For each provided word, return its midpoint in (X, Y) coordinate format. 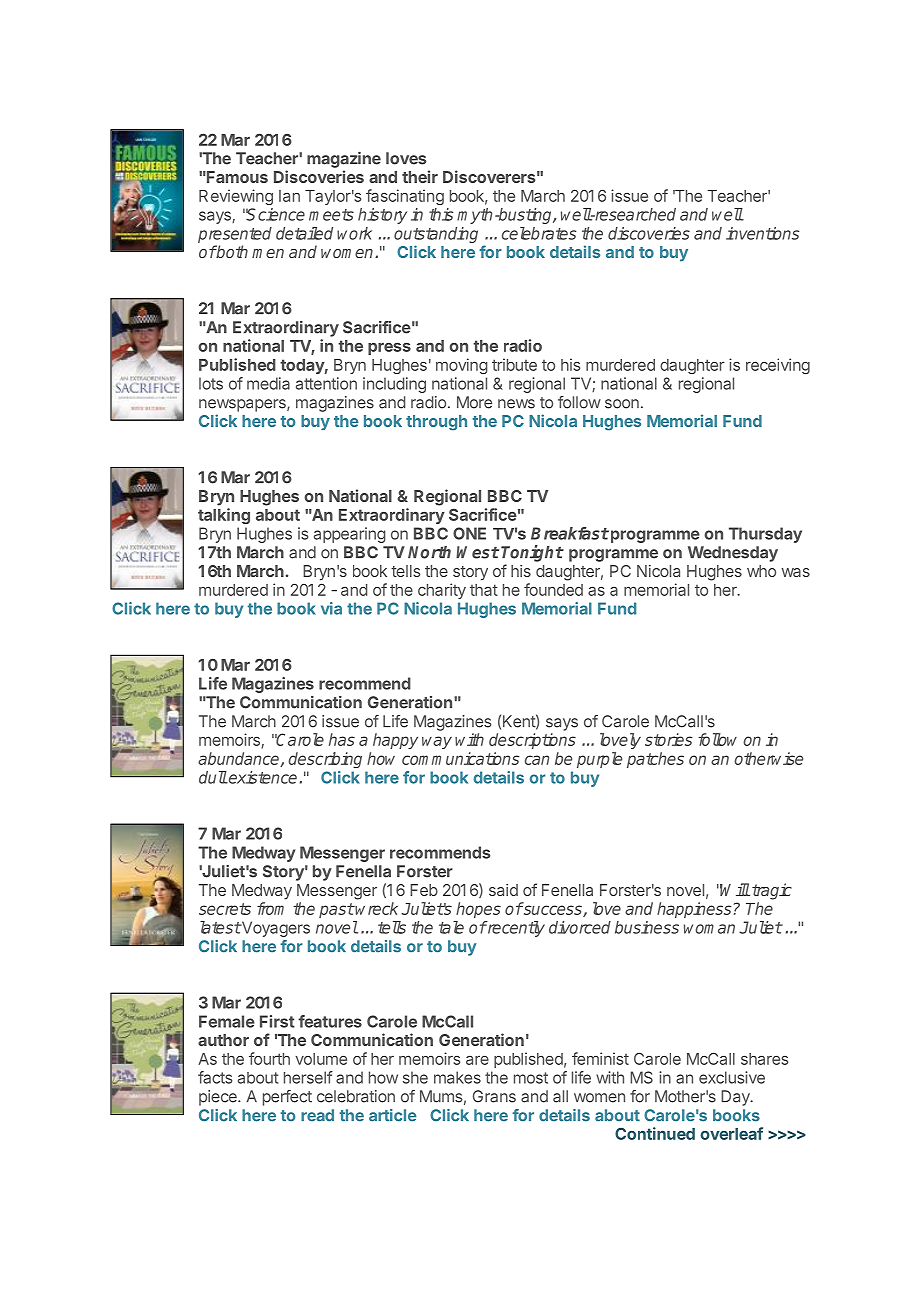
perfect (287, 1098)
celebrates (539, 233)
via (331, 608)
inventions (762, 233)
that (484, 590)
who (761, 571)
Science (275, 214)
